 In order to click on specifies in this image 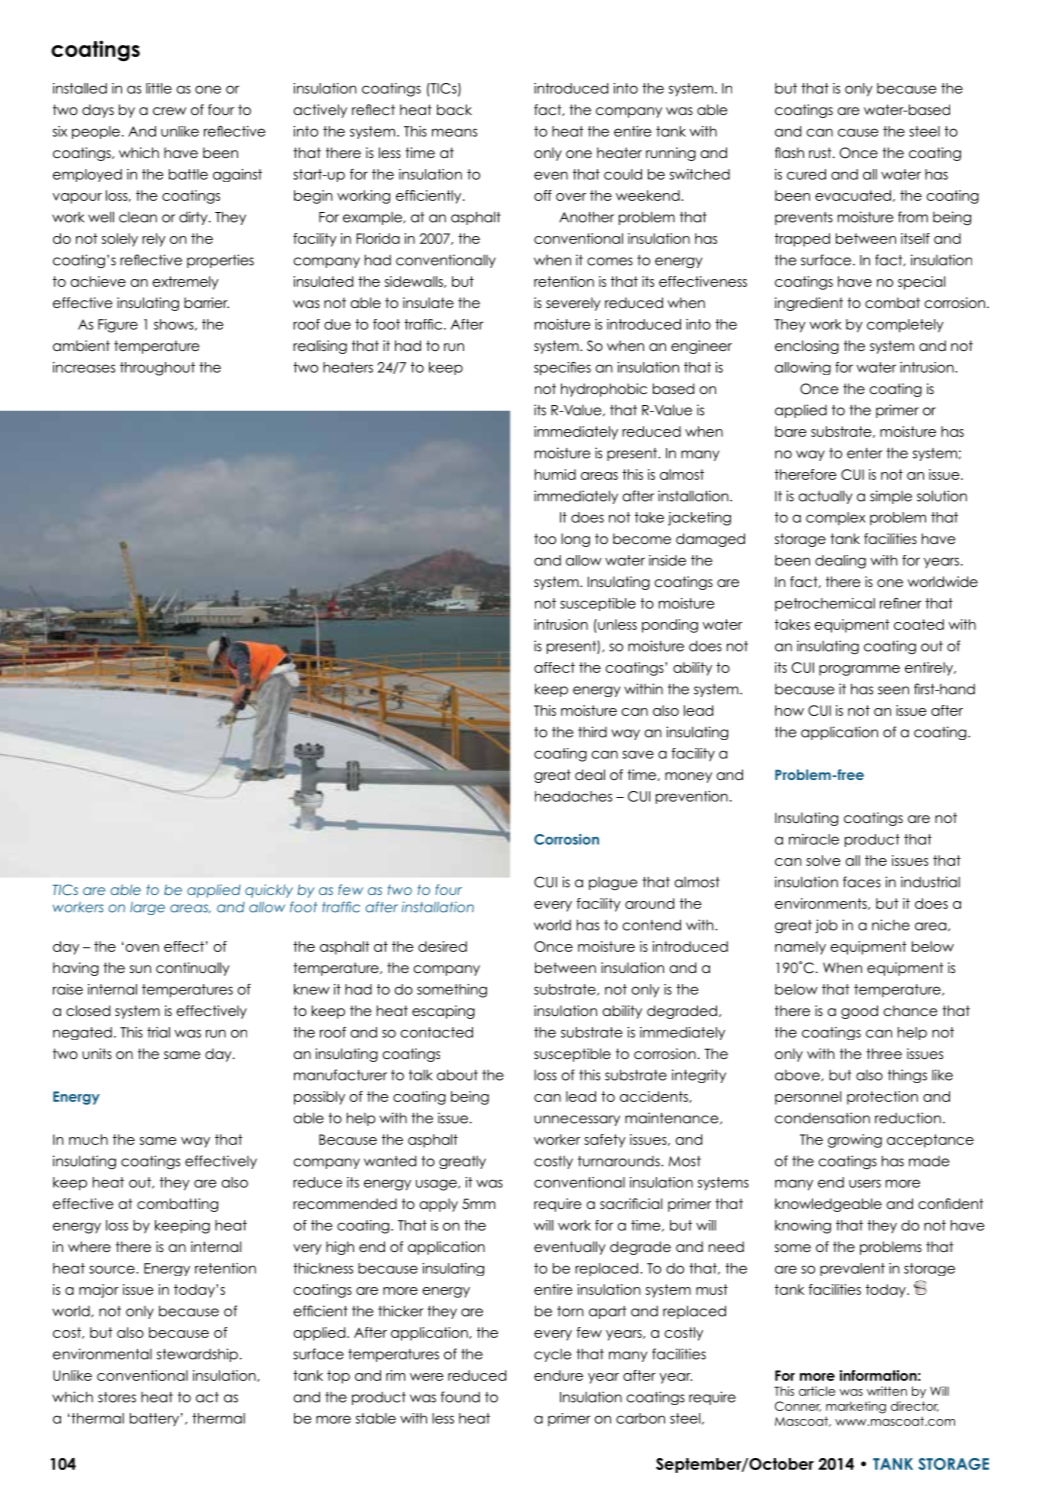, I will do `click(562, 369)`.
